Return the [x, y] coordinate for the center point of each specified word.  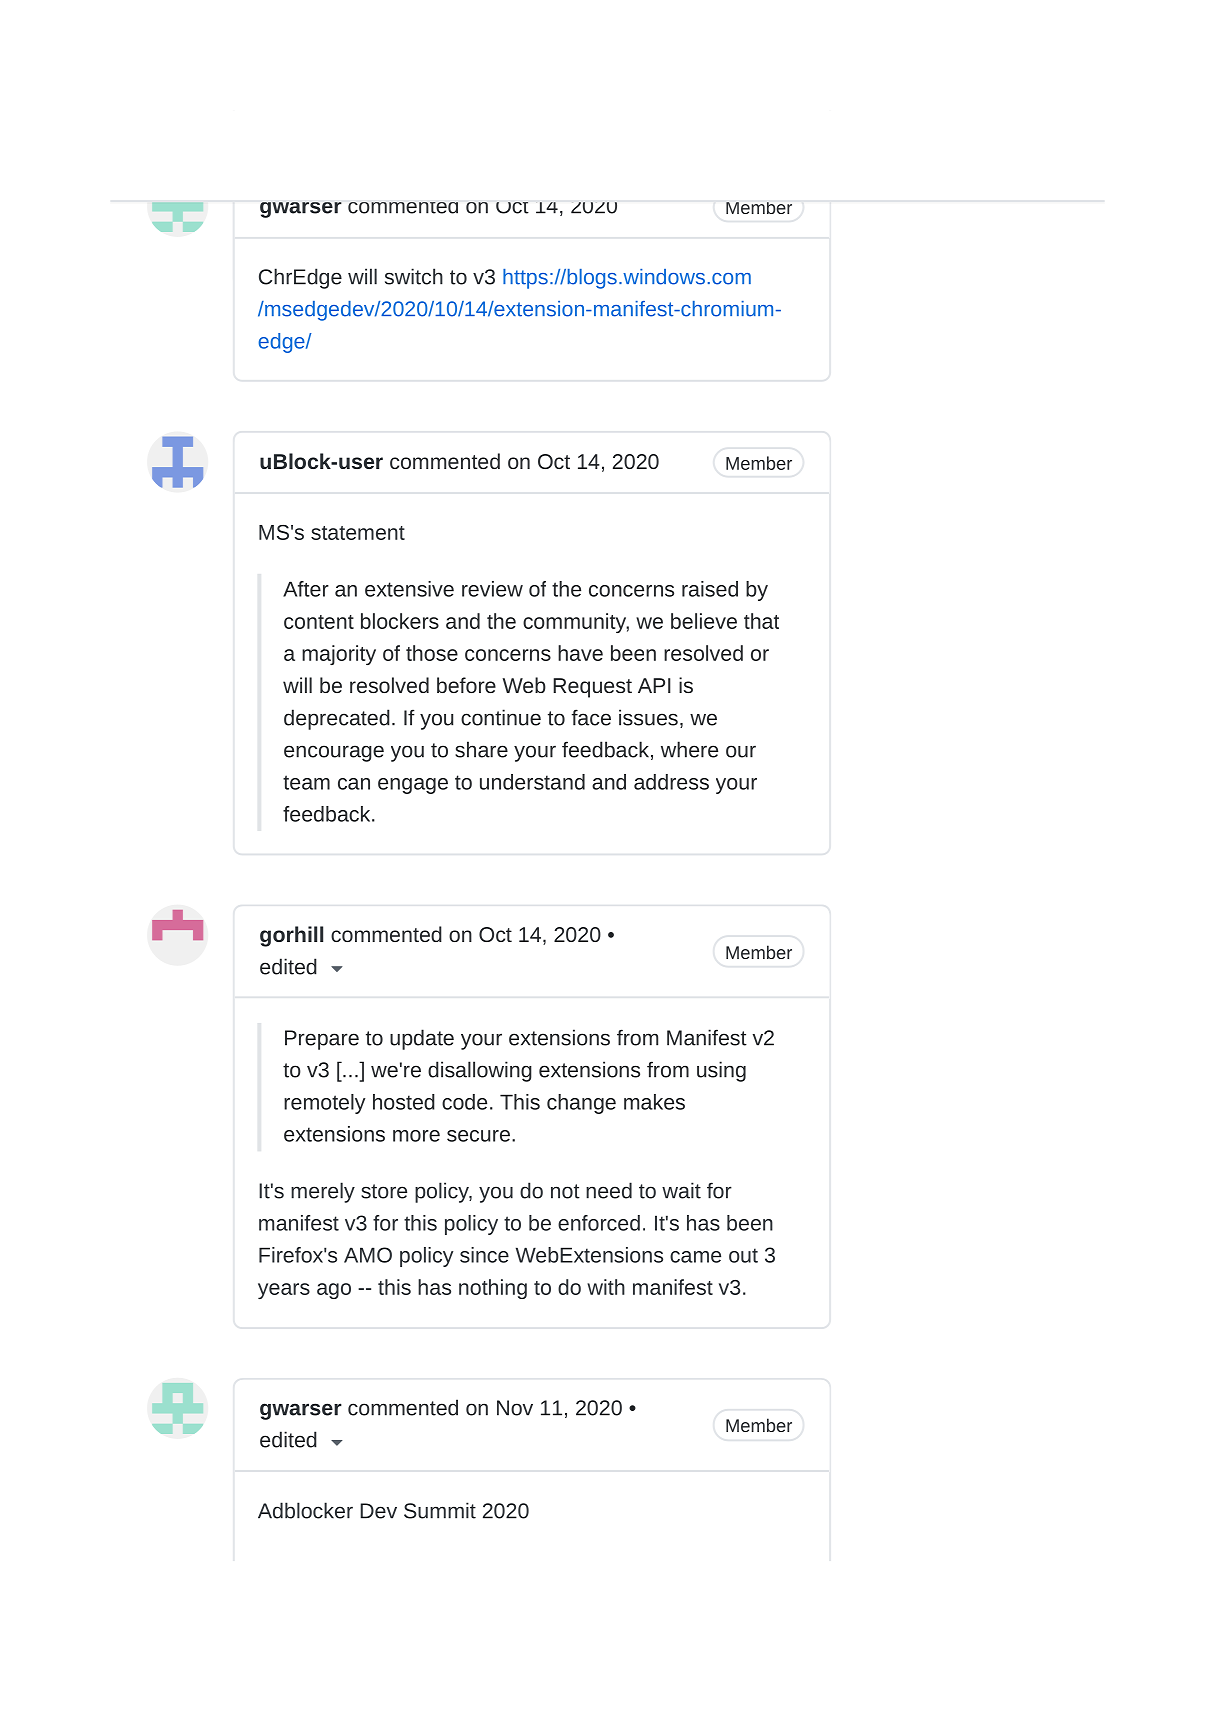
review [492, 589]
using [721, 1071]
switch [414, 276]
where [689, 749]
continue [501, 717]
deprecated [337, 719]
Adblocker [305, 1510]
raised [710, 589]
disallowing [480, 1071]
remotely [324, 1104]
